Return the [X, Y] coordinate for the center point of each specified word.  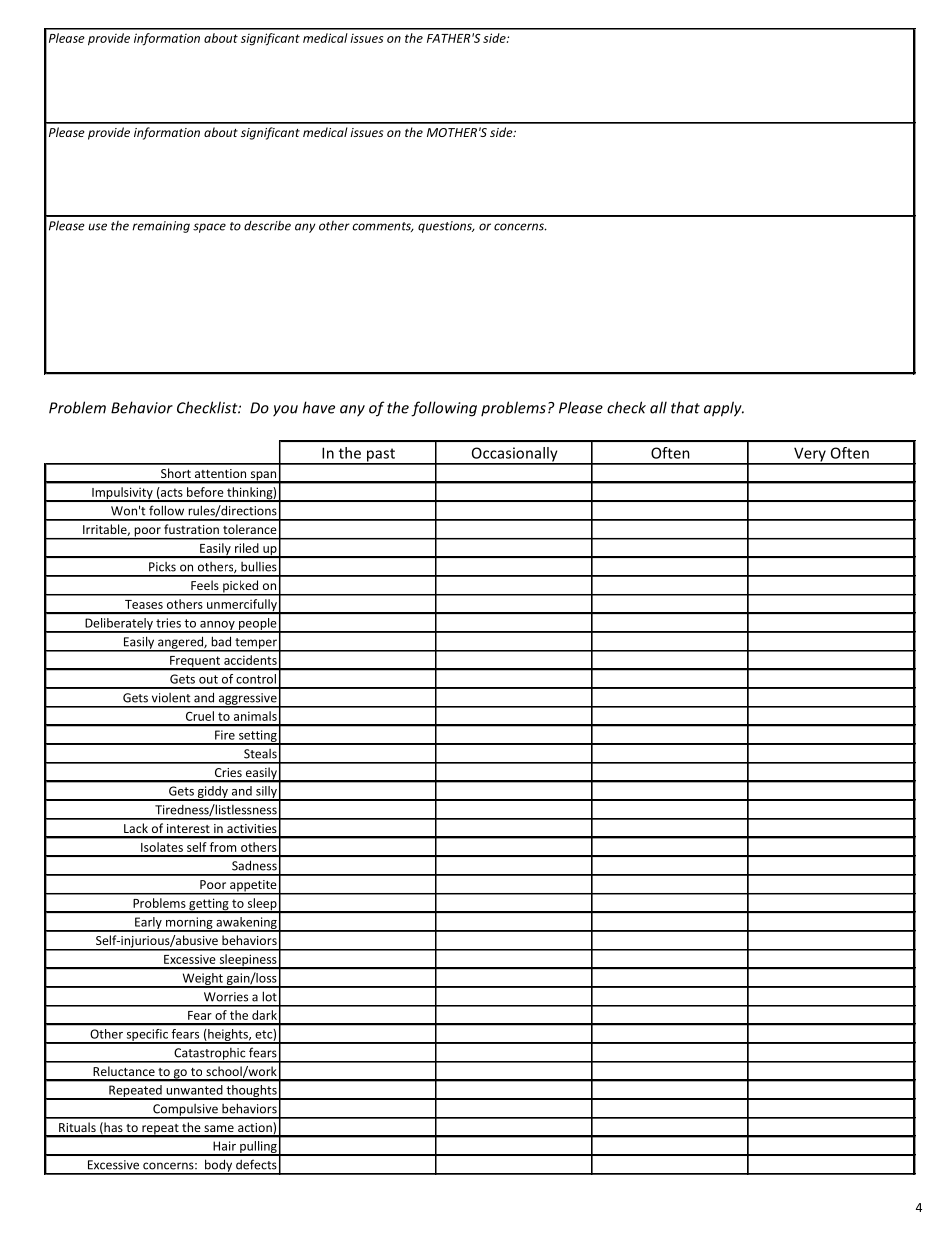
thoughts [251, 1092]
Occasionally [514, 455]
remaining [161, 227]
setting [257, 737]
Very [810, 455]
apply [724, 409]
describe [267, 226]
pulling [258, 1148]
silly [266, 793]
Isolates [162, 847]
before [205, 492]
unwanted [194, 1090]
